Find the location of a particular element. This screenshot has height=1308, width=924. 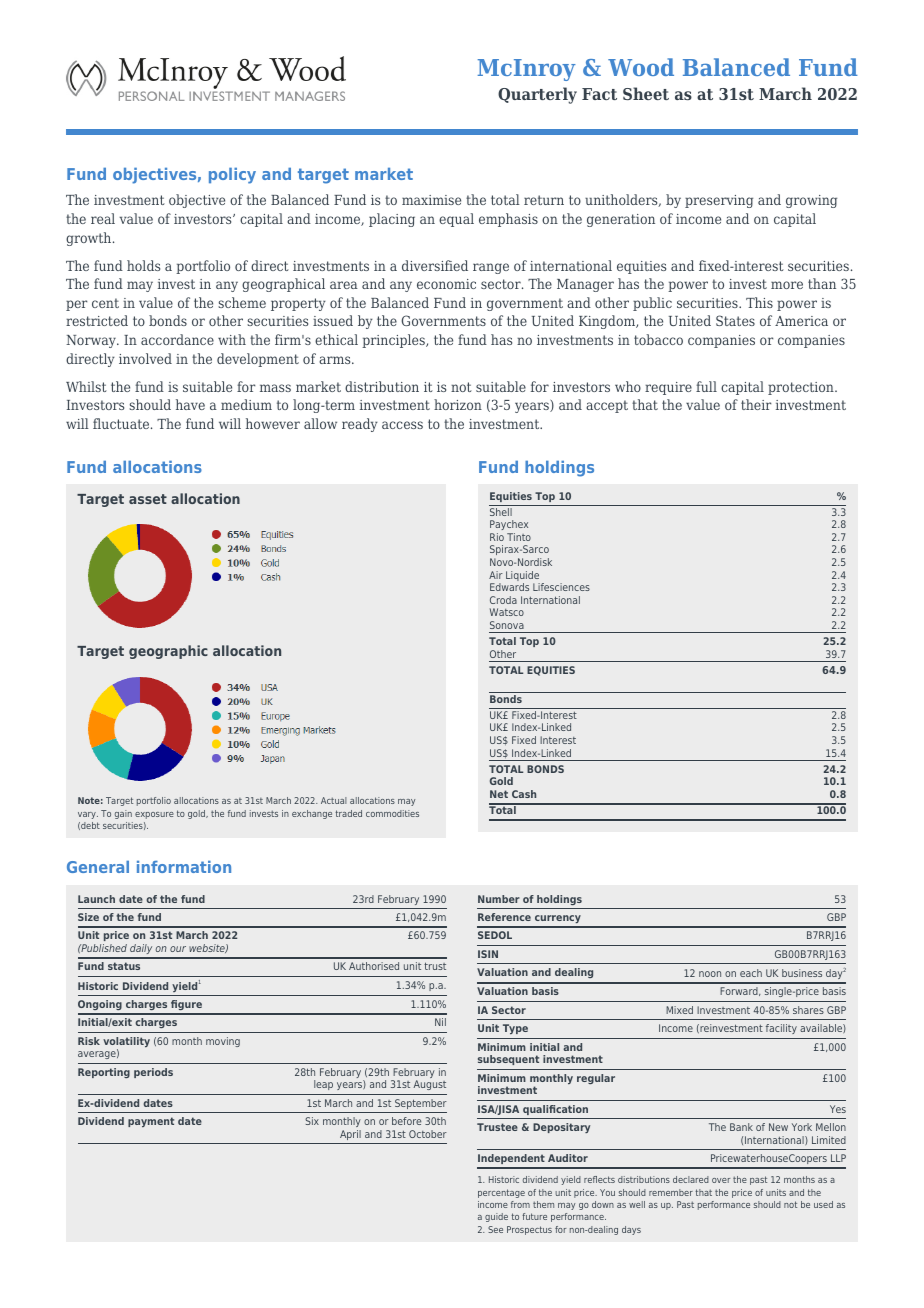

payment is located at coordinates (151, 1122).
